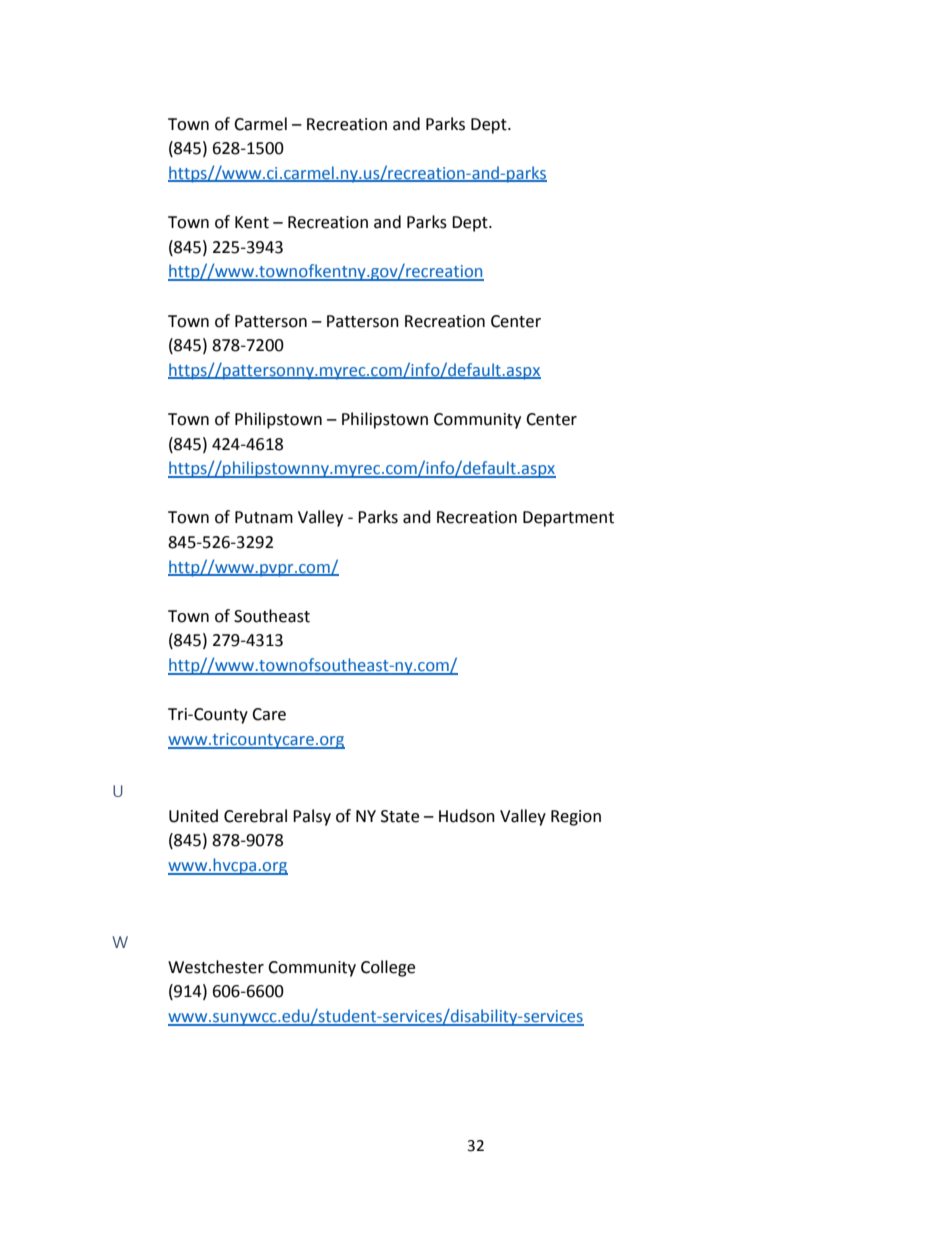 The height and width of the screenshot is (1233, 952). Describe the element at coordinates (388, 968) in the screenshot. I see `College` at that location.
